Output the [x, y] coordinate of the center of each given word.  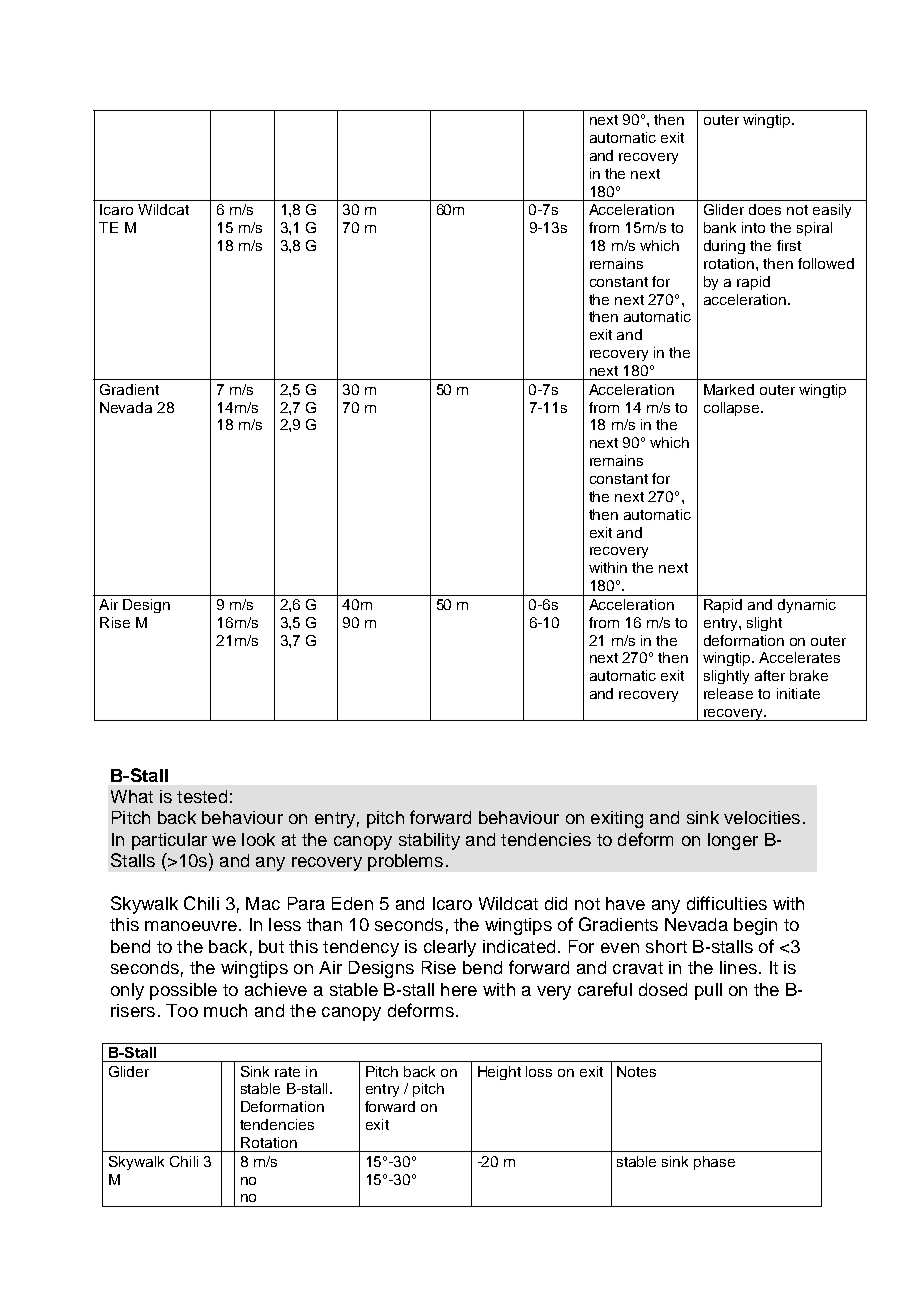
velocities [762, 817]
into [753, 227]
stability [429, 841]
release [728, 693]
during [724, 247]
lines [738, 967]
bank [720, 227]
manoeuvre [191, 926]
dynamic [807, 606]
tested [202, 796]
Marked [729, 389]
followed [826, 263]
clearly [450, 948]
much [225, 1010]
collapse [733, 409]
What [132, 796]
